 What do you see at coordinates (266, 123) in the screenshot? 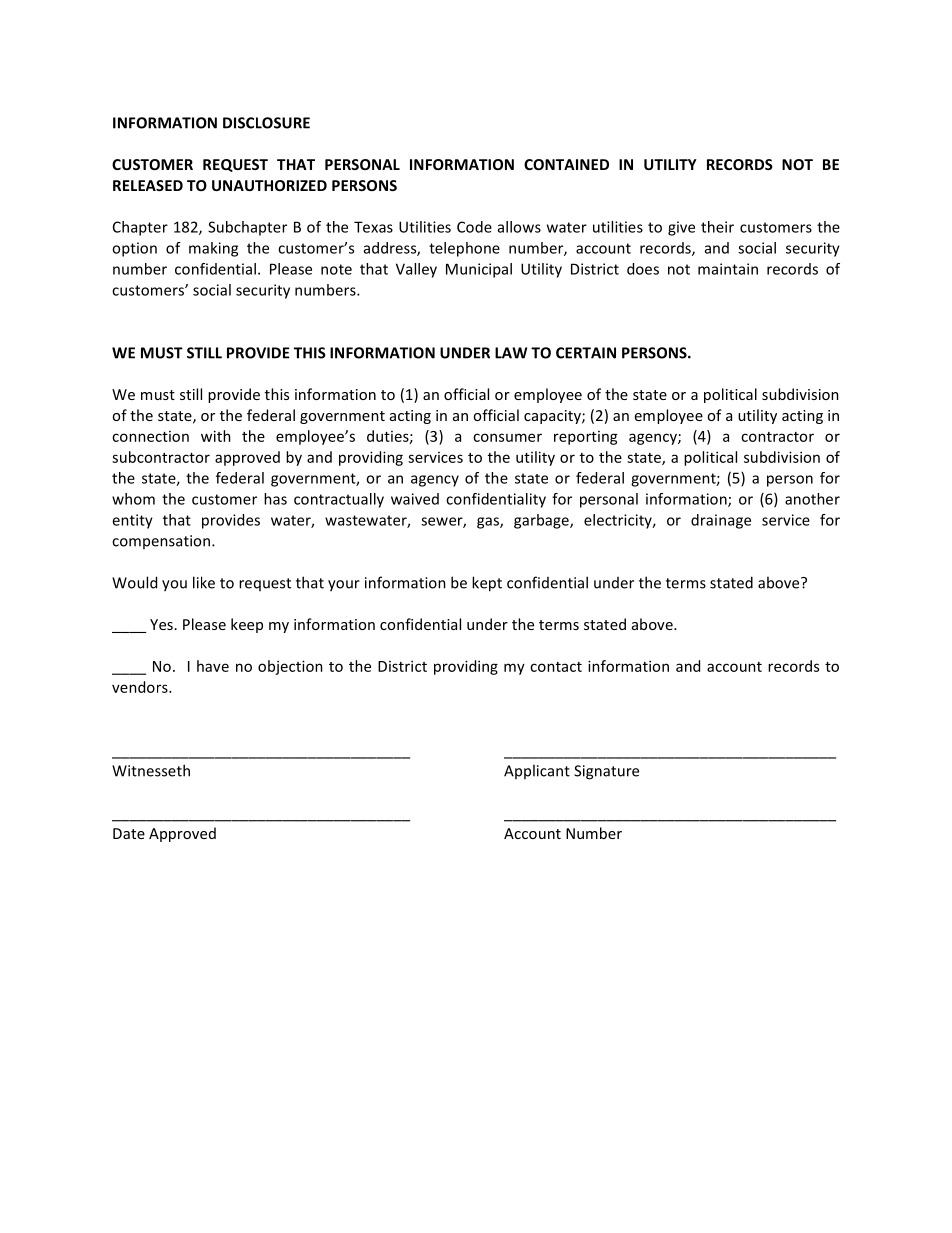
I see `DISCLOSURE` at bounding box center [266, 123].
